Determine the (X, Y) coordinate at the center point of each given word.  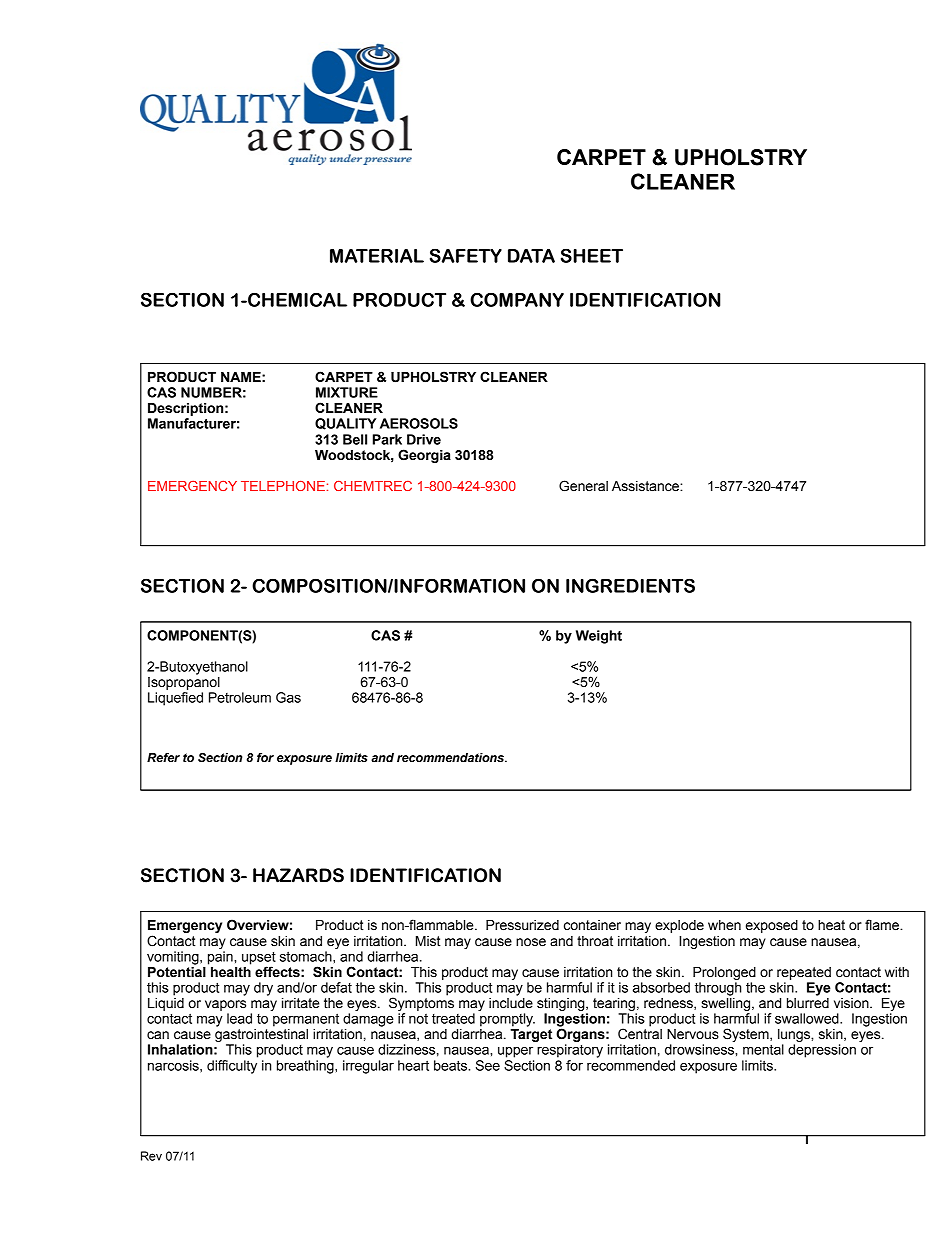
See (488, 1065)
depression (822, 1051)
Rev (151, 1156)
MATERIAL (377, 256)
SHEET (592, 255)
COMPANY (517, 299)
